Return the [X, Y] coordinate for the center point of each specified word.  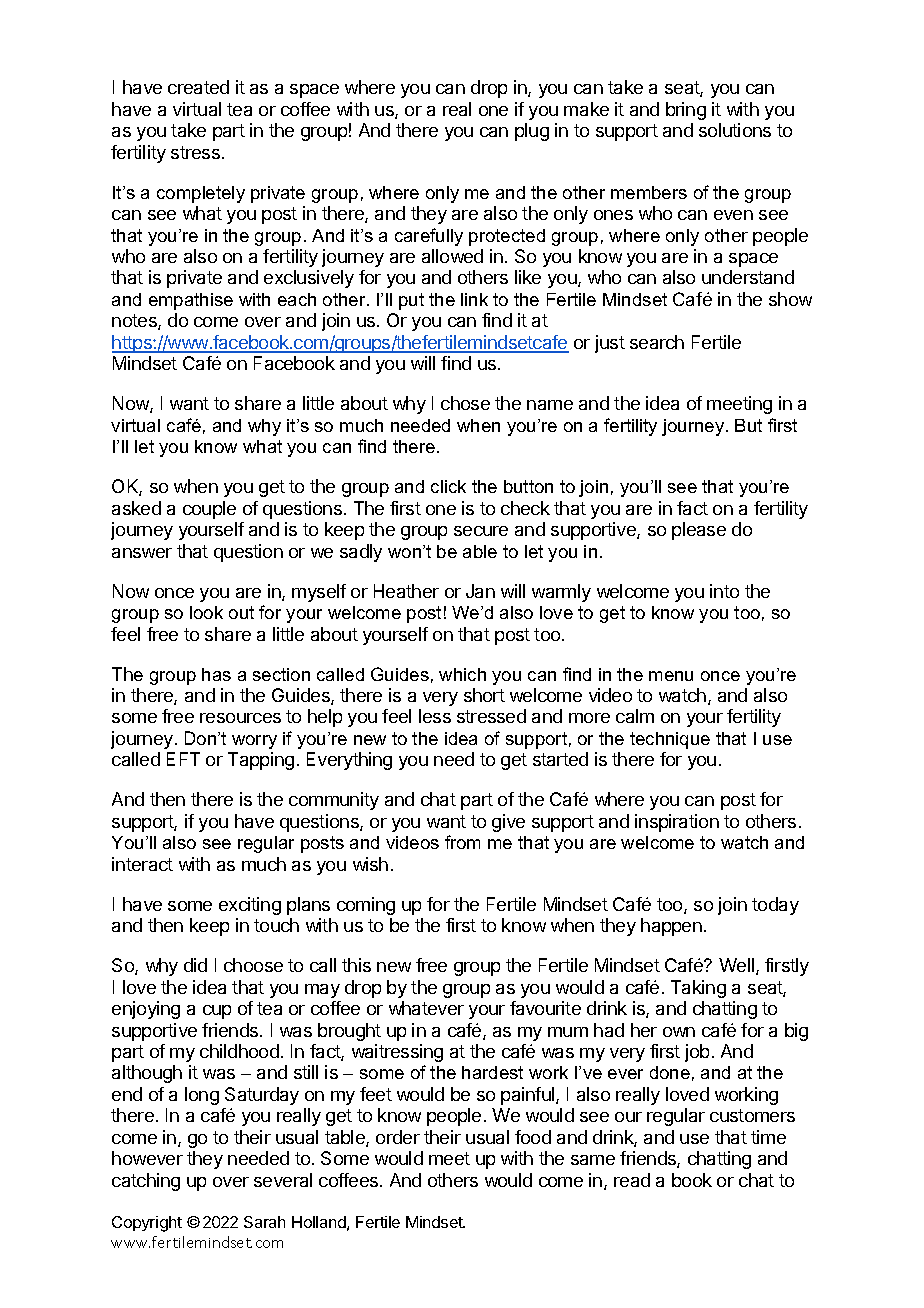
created [198, 87]
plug [532, 132]
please [699, 531]
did [195, 965]
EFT [183, 759]
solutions [735, 130]
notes [135, 322]
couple [209, 510]
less [435, 716]
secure [481, 531]
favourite [545, 1008]
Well [738, 966]
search [657, 342]
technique [670, 740]
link [474, 299]
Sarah [264, 1222]
